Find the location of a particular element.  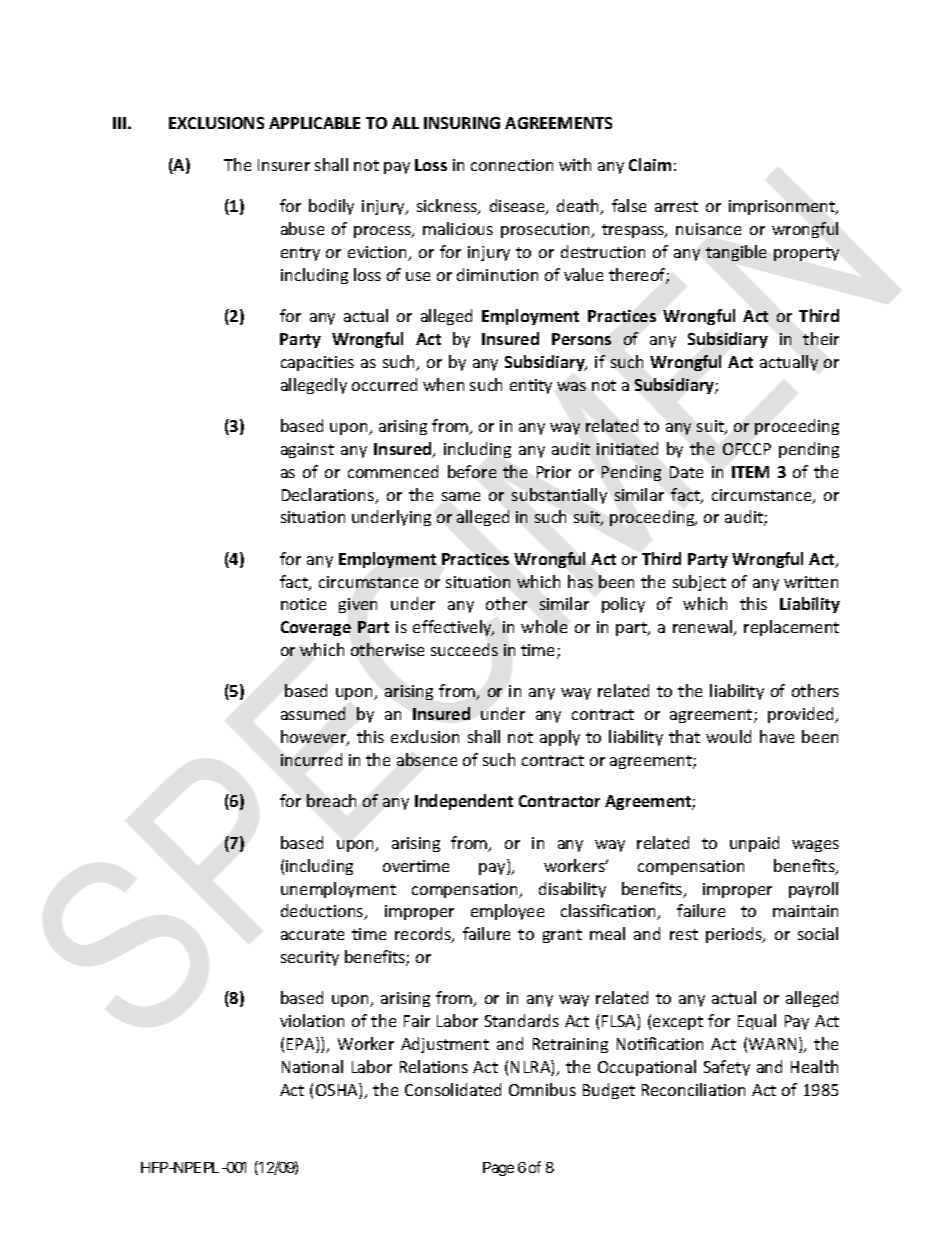

absence is located at coordinates (427, 759).
